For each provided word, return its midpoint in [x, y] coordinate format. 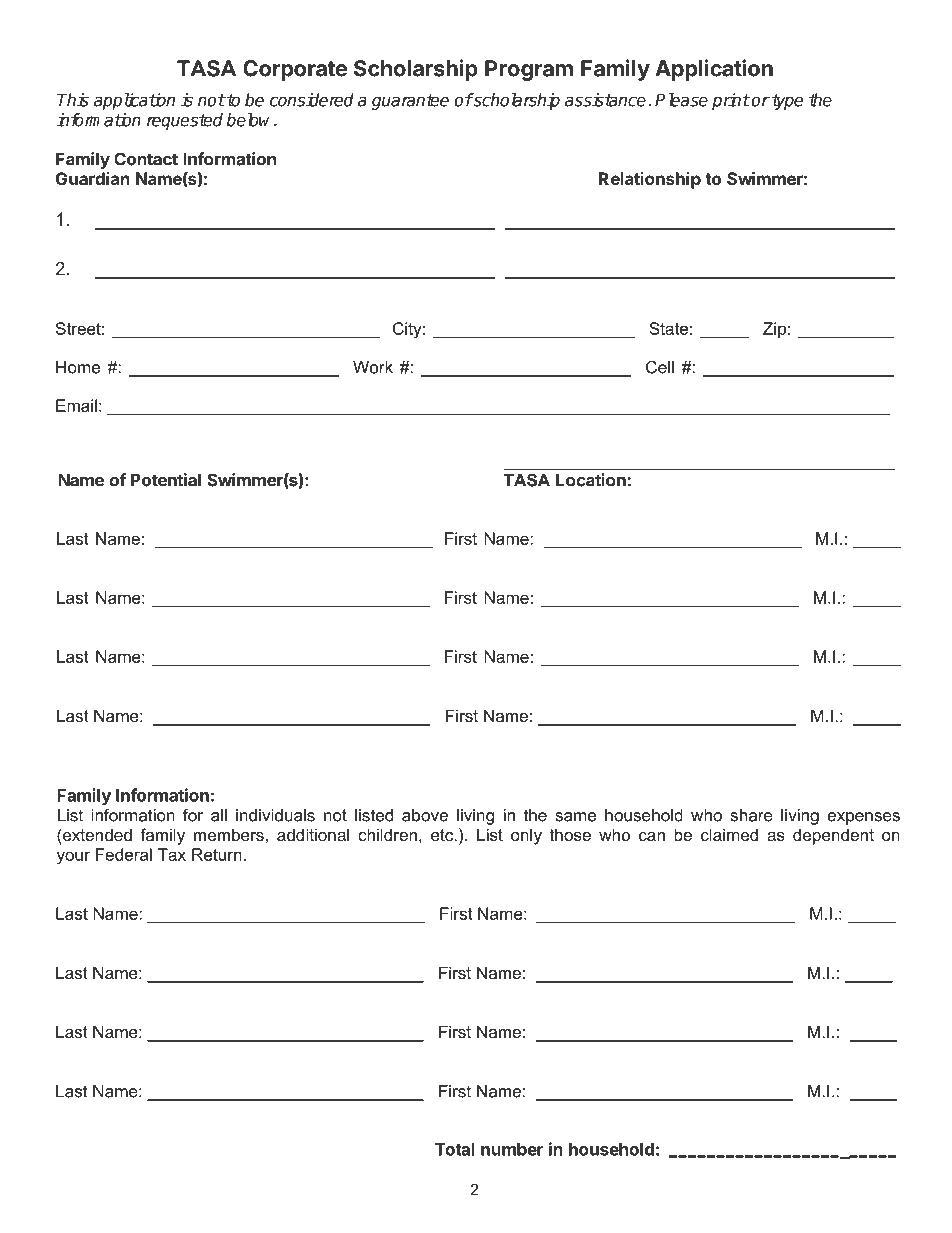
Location [591, 480]
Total [455, 1149]
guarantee [410, 102]
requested [185, 121]
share [752, 815]
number [512, 1149]
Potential [166, 480]
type [786, 102]
